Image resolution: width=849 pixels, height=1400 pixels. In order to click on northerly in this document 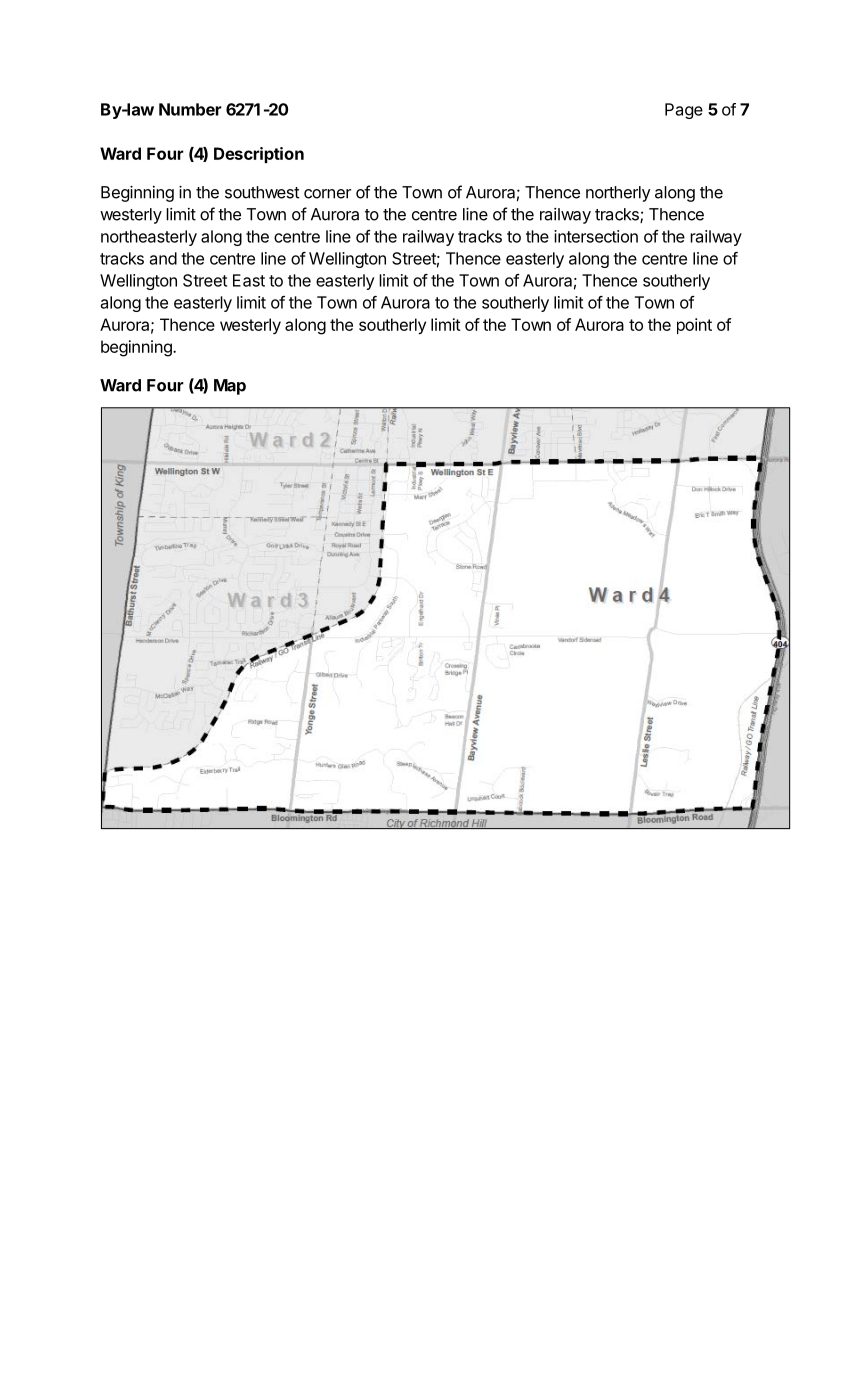, I will do `click(618, 194)`.
